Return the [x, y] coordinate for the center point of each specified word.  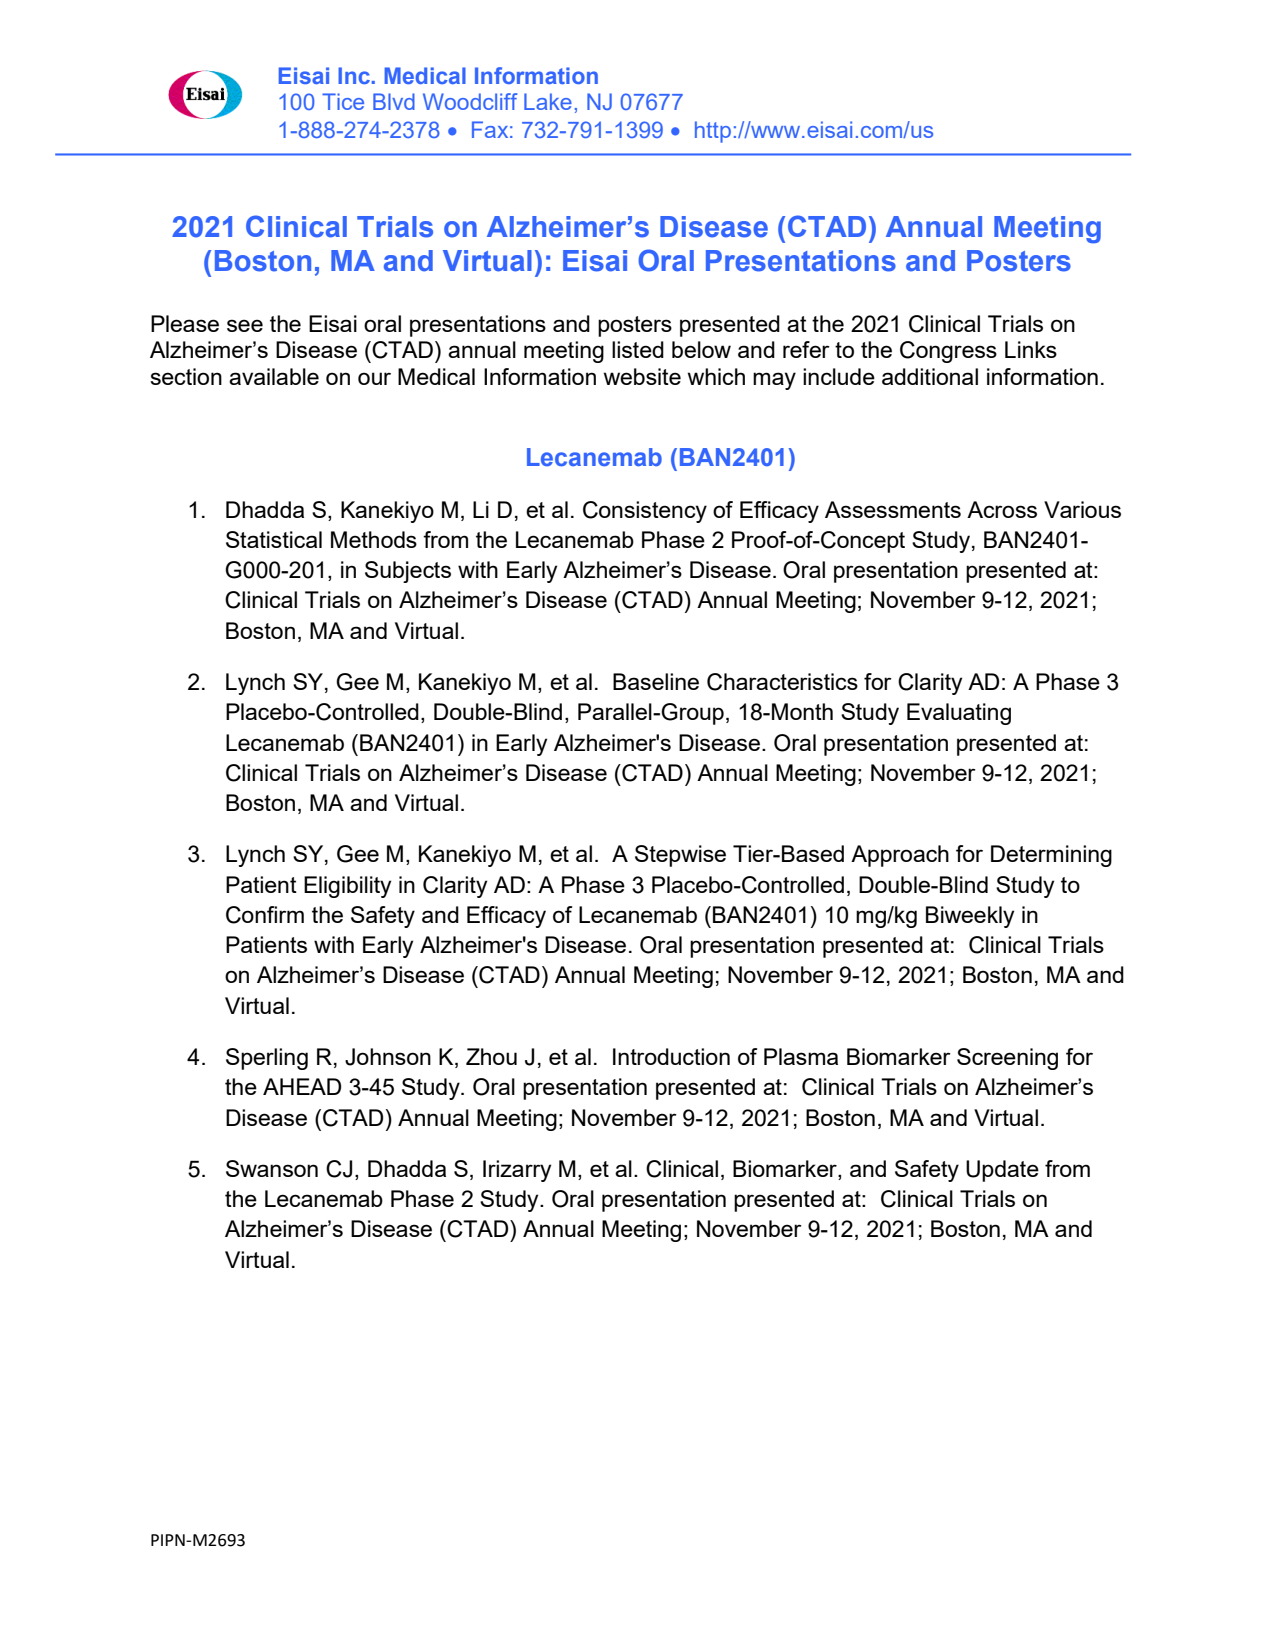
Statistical [274, 539]
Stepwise [680, 856]
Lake [548, 101]
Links [1031, 349]
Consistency [645, 512]
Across [1002, 509]
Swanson [272, 1168]
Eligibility [347, 887]
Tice [343, 101]
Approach [900, 856]
